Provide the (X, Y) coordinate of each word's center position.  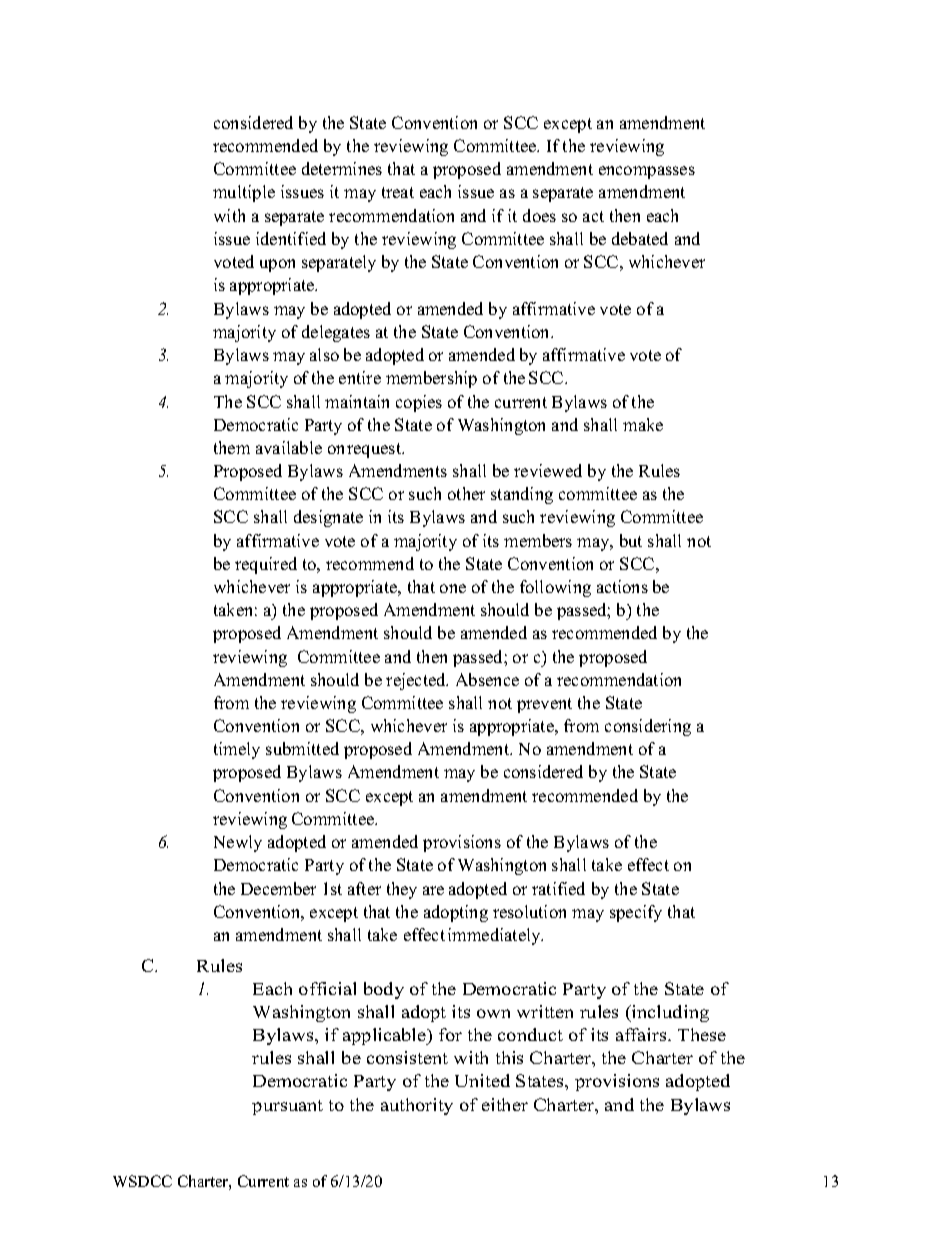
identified (291, 238)
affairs (642, 1034)
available (289, 447)
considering (648, 727)
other (466, 493)
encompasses (647, 172)
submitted (302, 748)
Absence (487, 679)
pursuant (287, 1107)
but (631, 540)
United (482, 1080)
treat (398, 192)
